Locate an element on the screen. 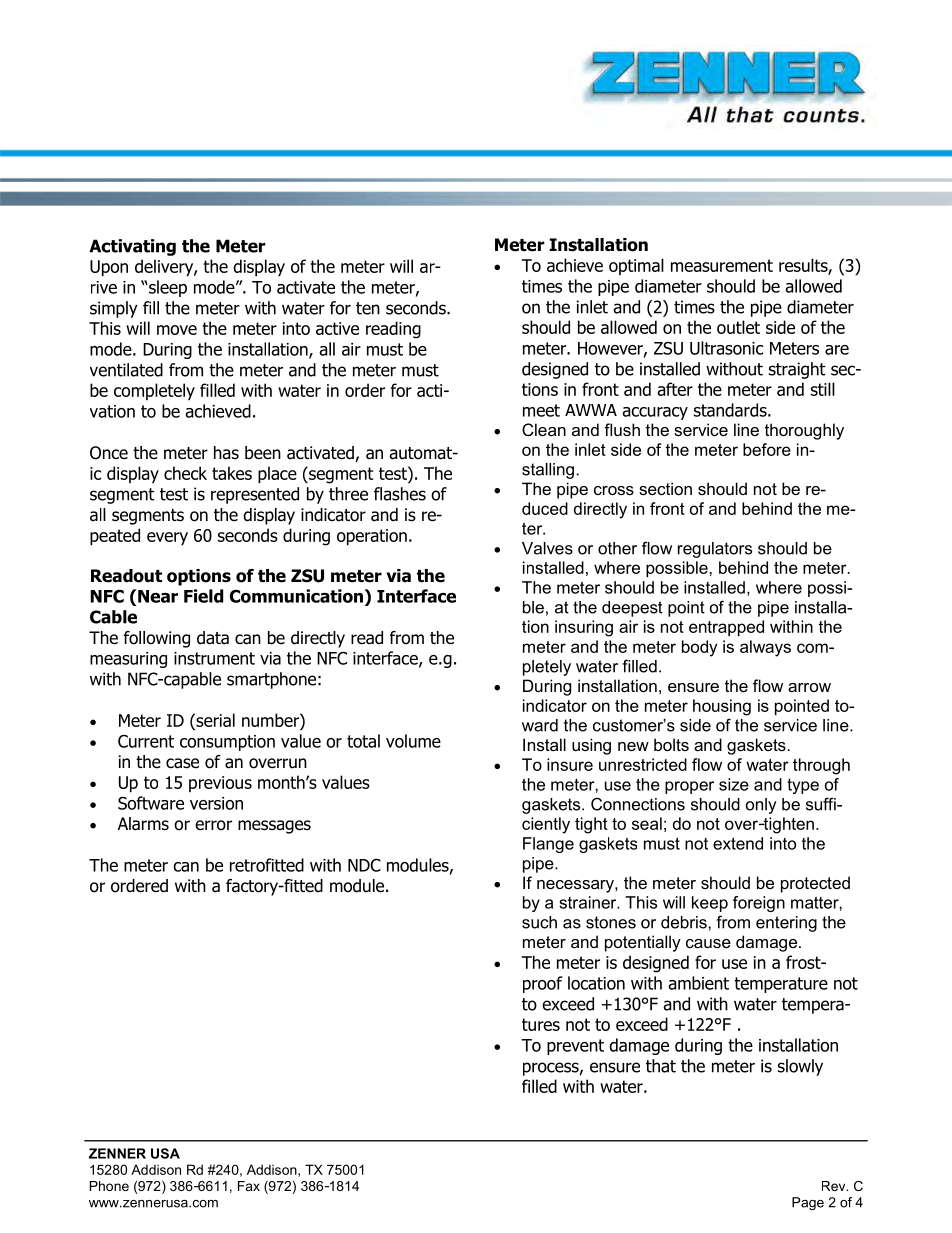 This screenshot has width=952, height=1233. move is located at coordinates (177, 330).
